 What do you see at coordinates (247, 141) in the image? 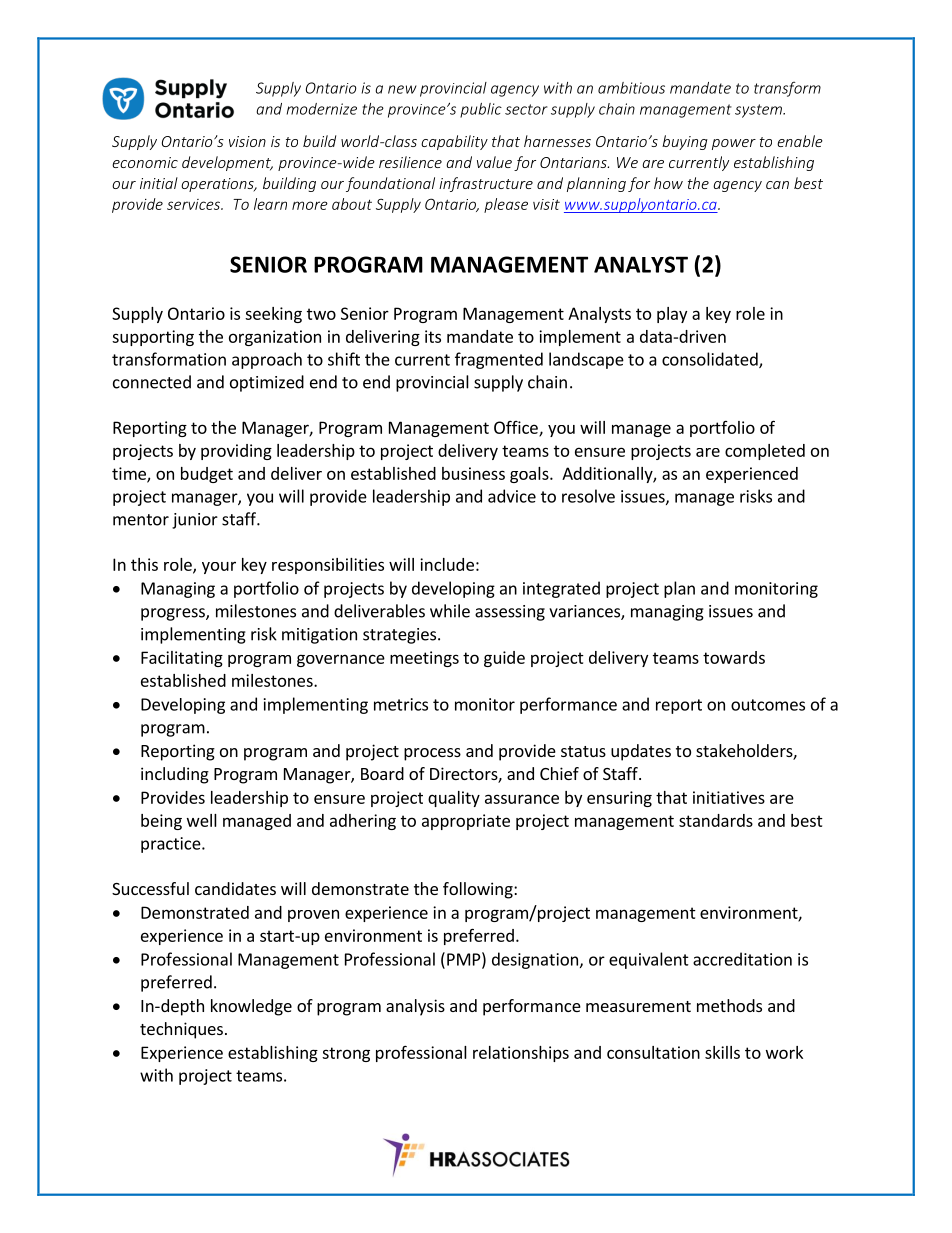
I see `vision` at bounding box center [247, 141].
